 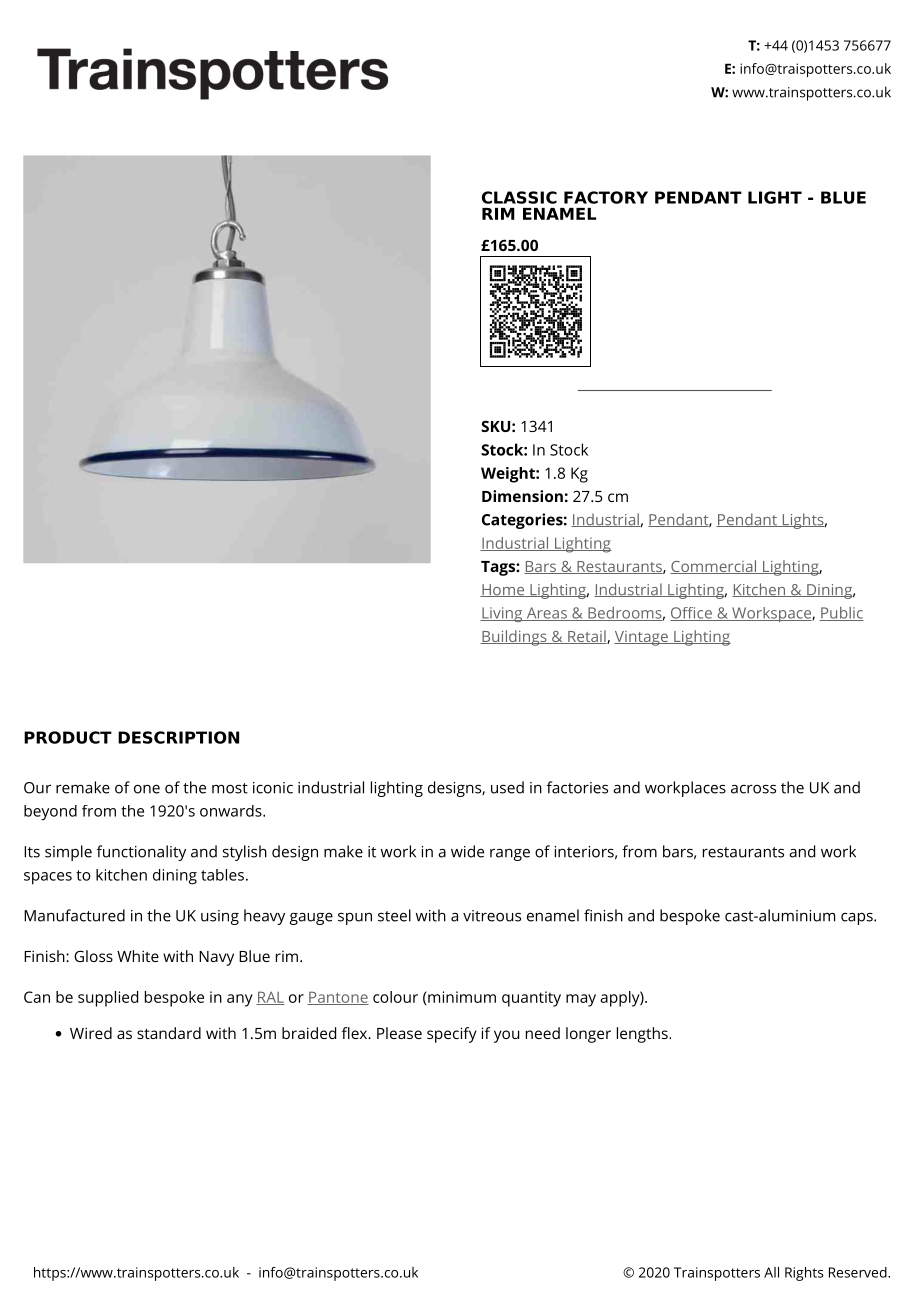 I want to click on standard, so click(x=169, y=1033).
